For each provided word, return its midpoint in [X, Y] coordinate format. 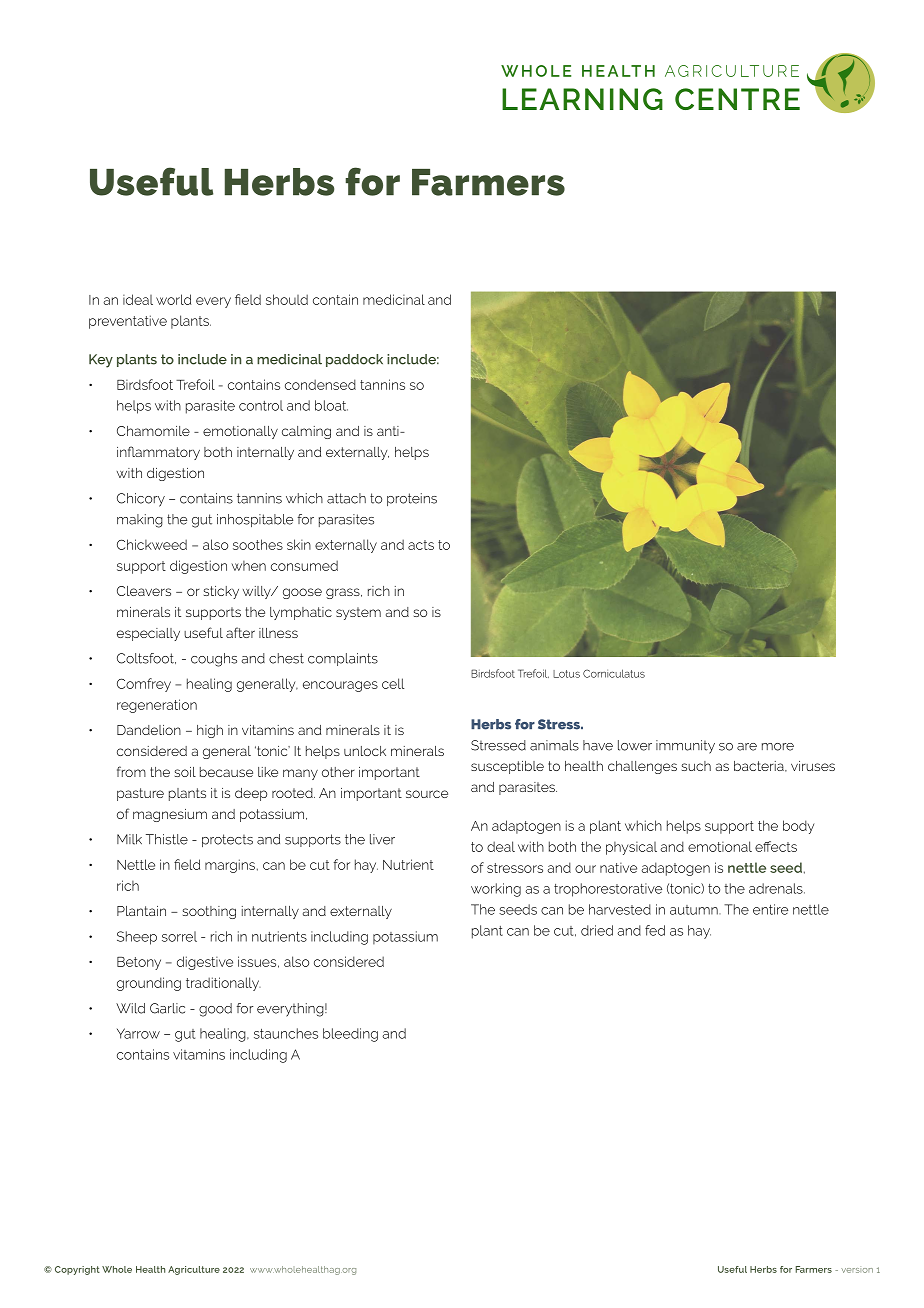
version [857, 1270]
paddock [354, 360]
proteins [412, 499]
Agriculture [194, 1270]
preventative [128, 322]
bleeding [350, 1035]
